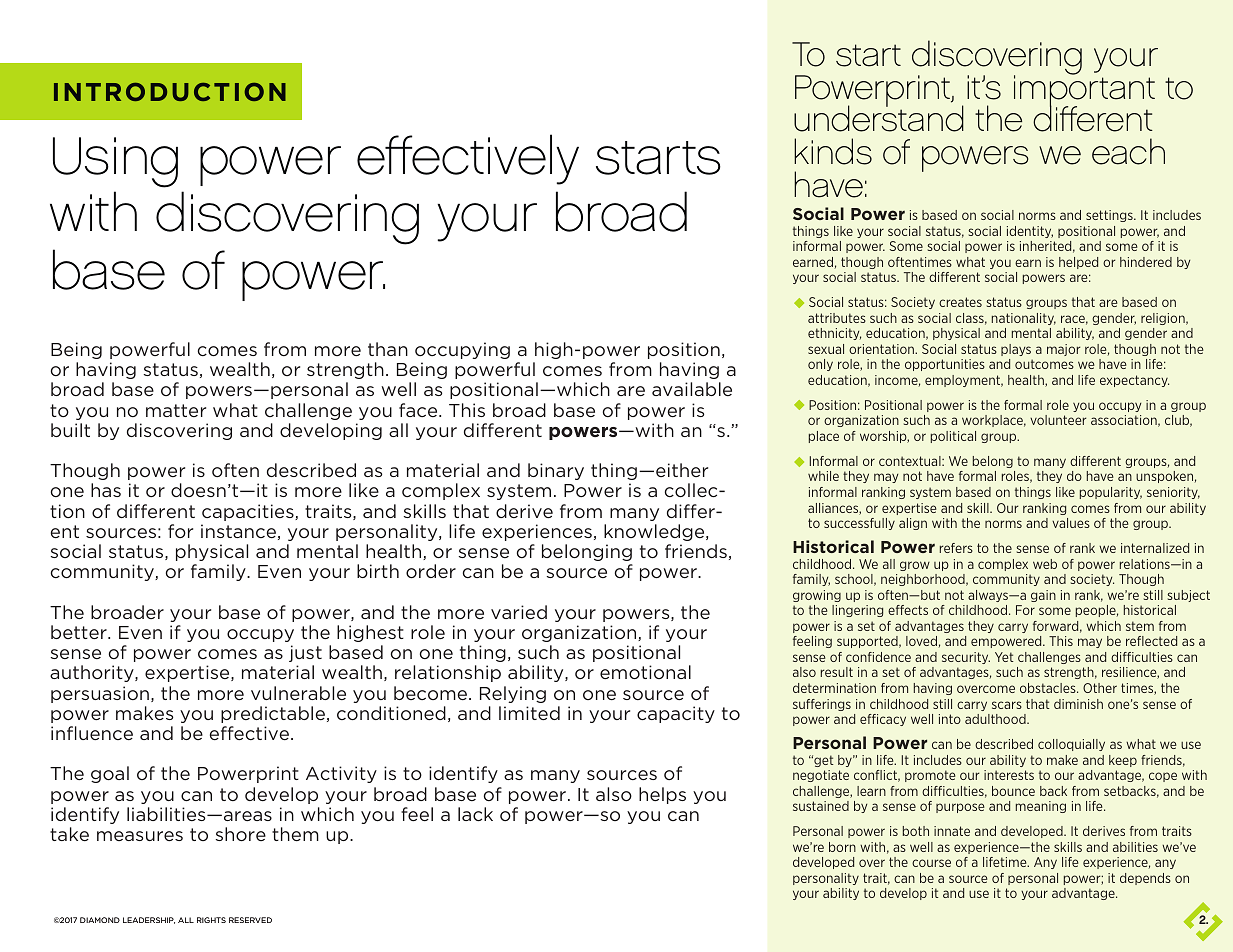 Image resolution: width=1233 pixels, height=952 pixels. What do you see at coordinates (211, 920) in the image?
I see `RIGHTS` at bounding box center [211, 920].
